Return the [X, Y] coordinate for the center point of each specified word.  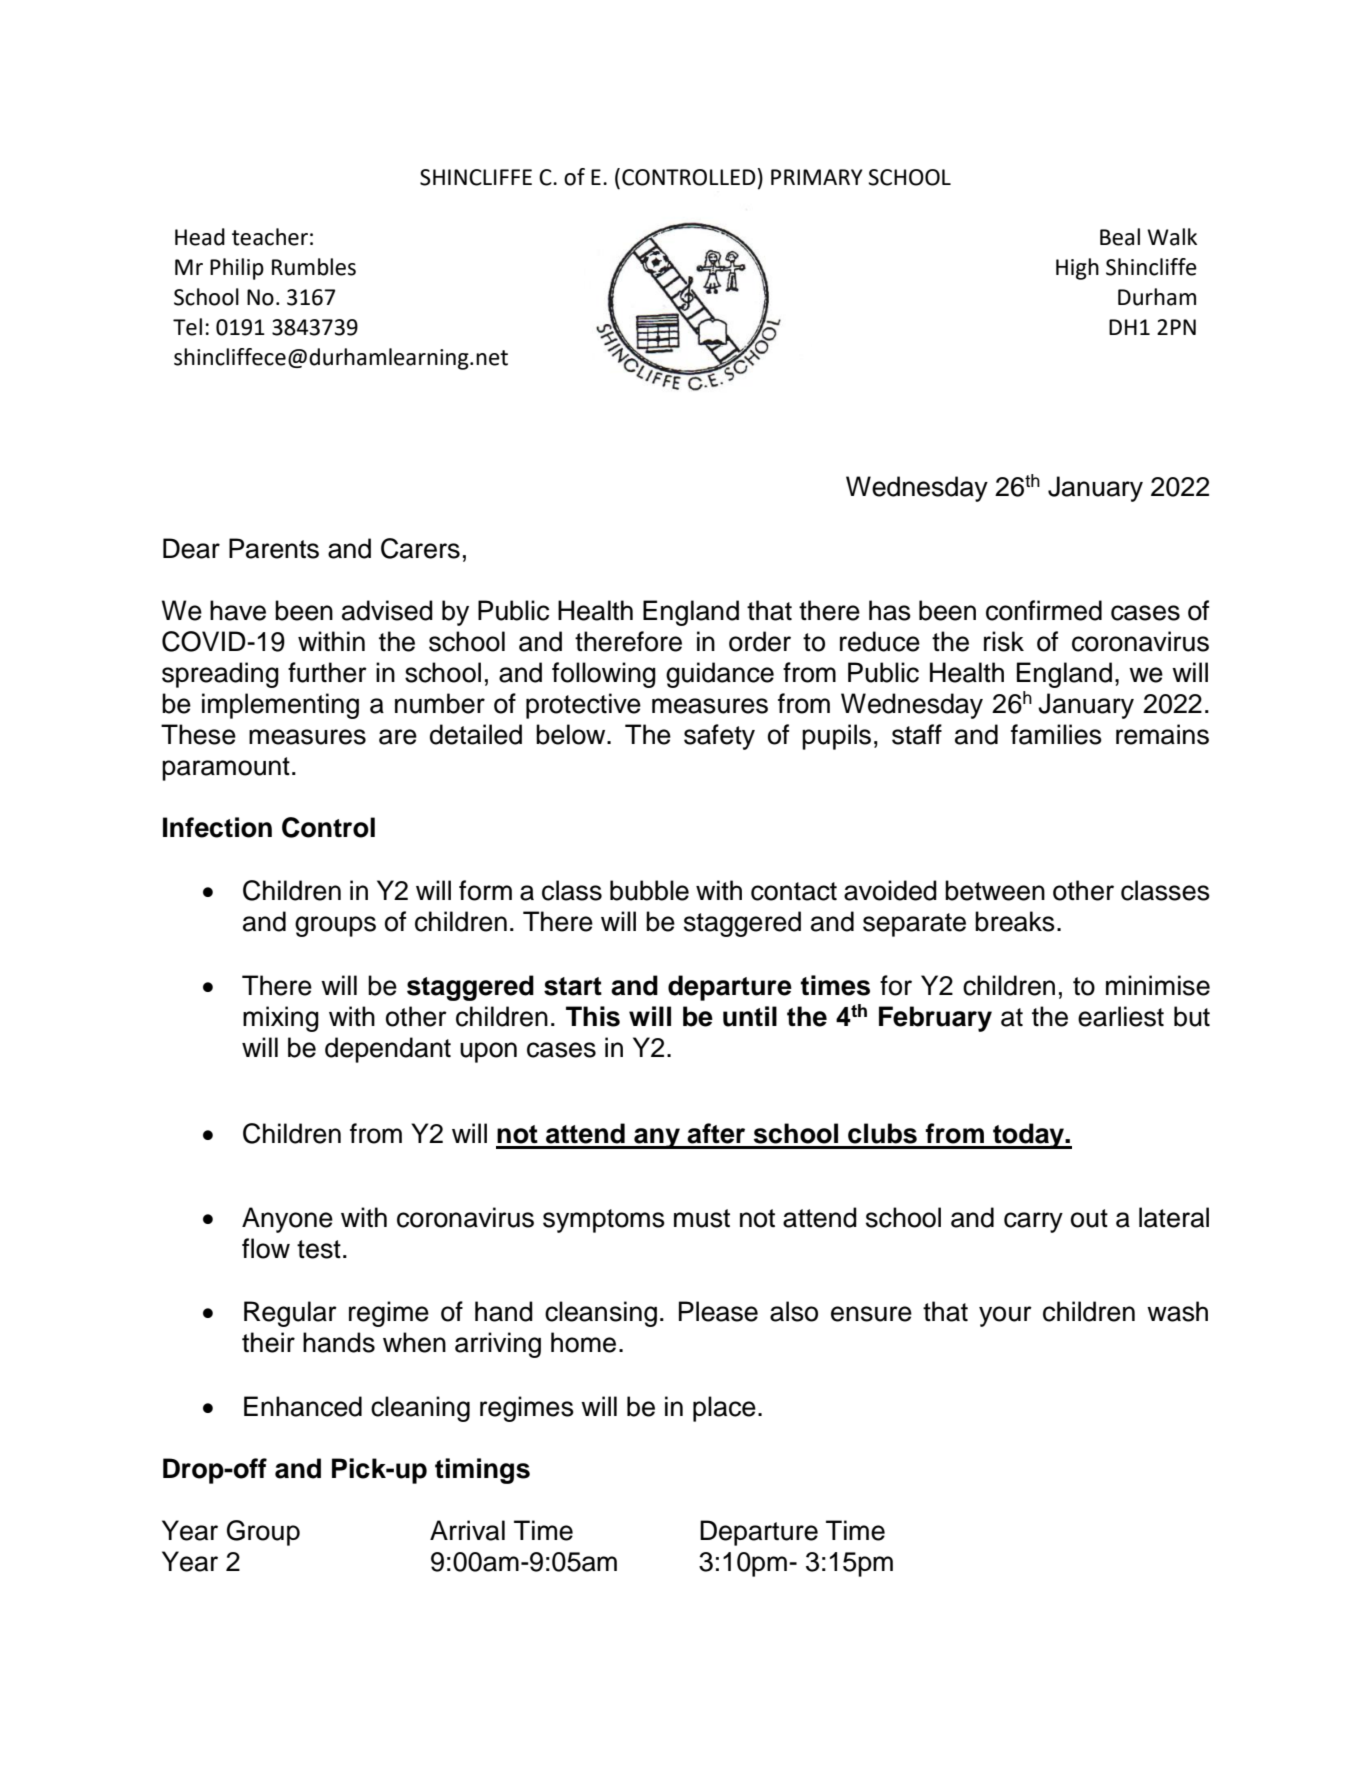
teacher [270, 237]
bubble [649, 890]
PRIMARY [817, 177]
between [995, 890]
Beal [1120, 237]
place [724, 1409]
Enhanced [303, 1406]
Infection [217, 827]
